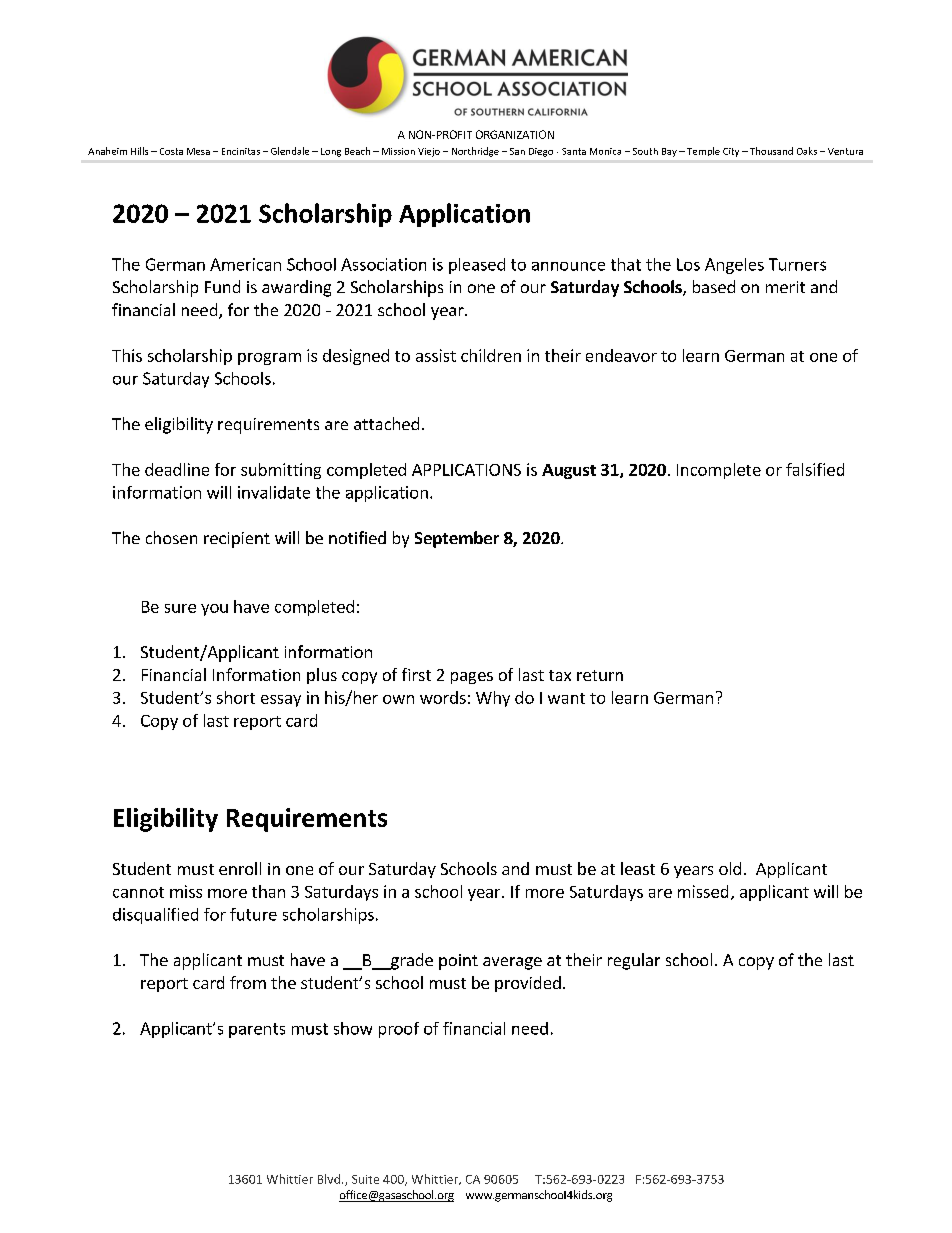 This screenshot has width=952, height=1233. I want to click on Blvd, so click(330, 1179).
